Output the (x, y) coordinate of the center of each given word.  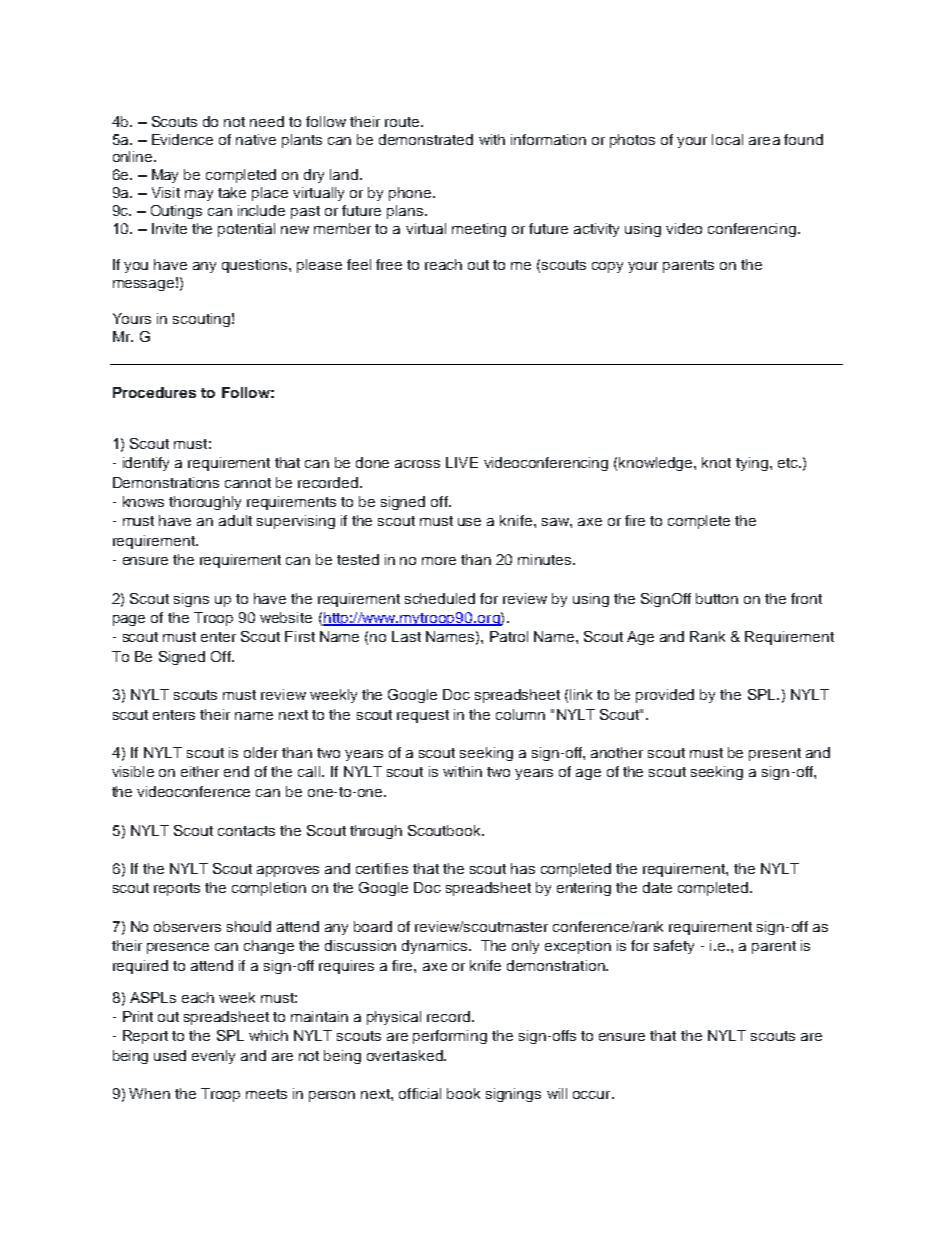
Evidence (182, 139)
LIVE (462, 462)
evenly (213, 1057)
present (775, 754)
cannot (248, 483)
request (423, 716)
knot (716, 462)
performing (450, 1037)
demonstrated (426, 139)
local (727, 139)
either (200, 771)
